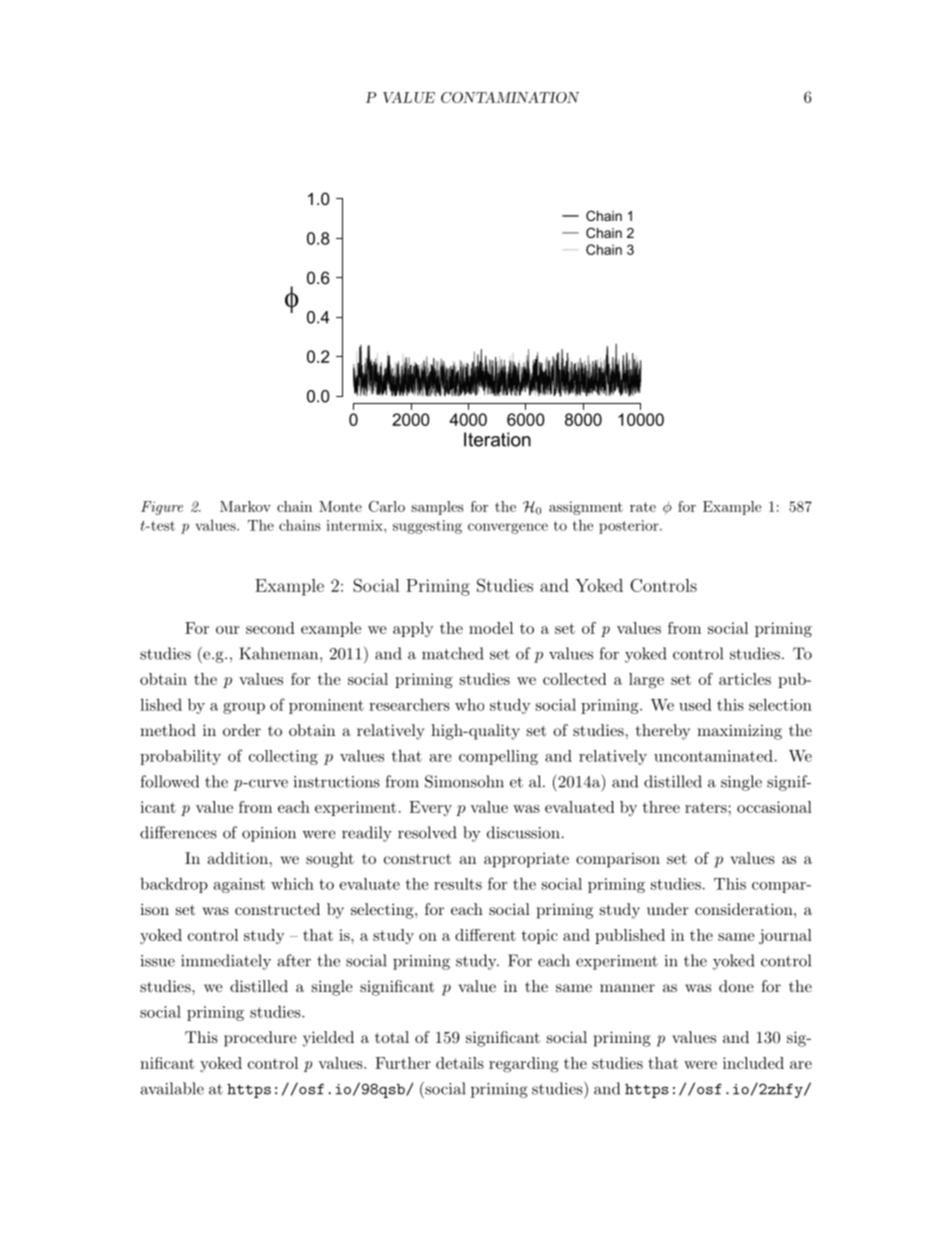  I want to click on convergence, so click(508, 528).
